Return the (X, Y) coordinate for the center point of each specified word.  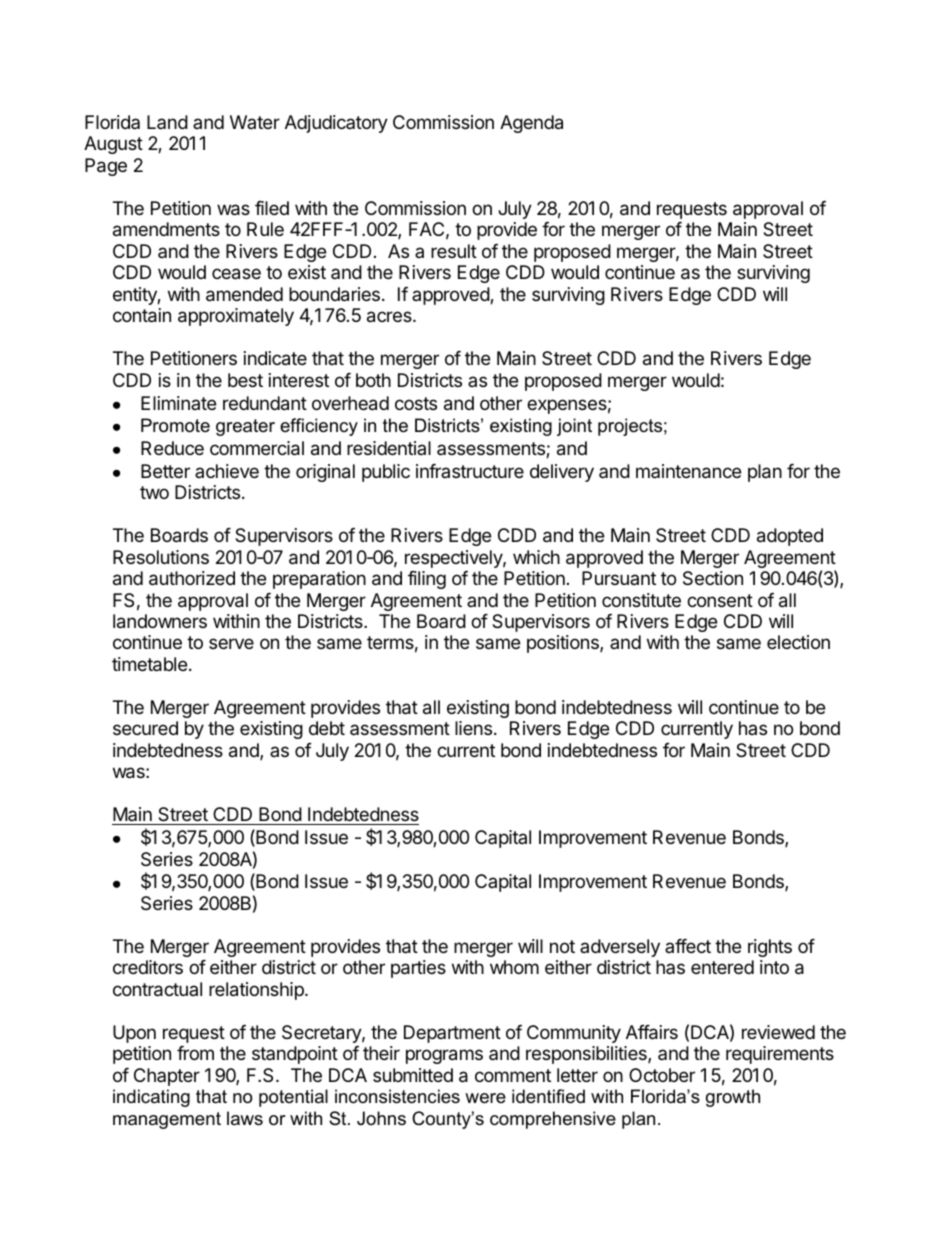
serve (231, 643)
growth (733, 1098)
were (485, 1098)
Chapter (167, 1077)
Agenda (531, 124)
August (113, 145)
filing (427, 580)
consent (720, 600)
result (454, 251)
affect (688, 946)
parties (418, 969)
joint (574, 427)
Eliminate (178, 403)
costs (416, 403)
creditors (148, 967)
